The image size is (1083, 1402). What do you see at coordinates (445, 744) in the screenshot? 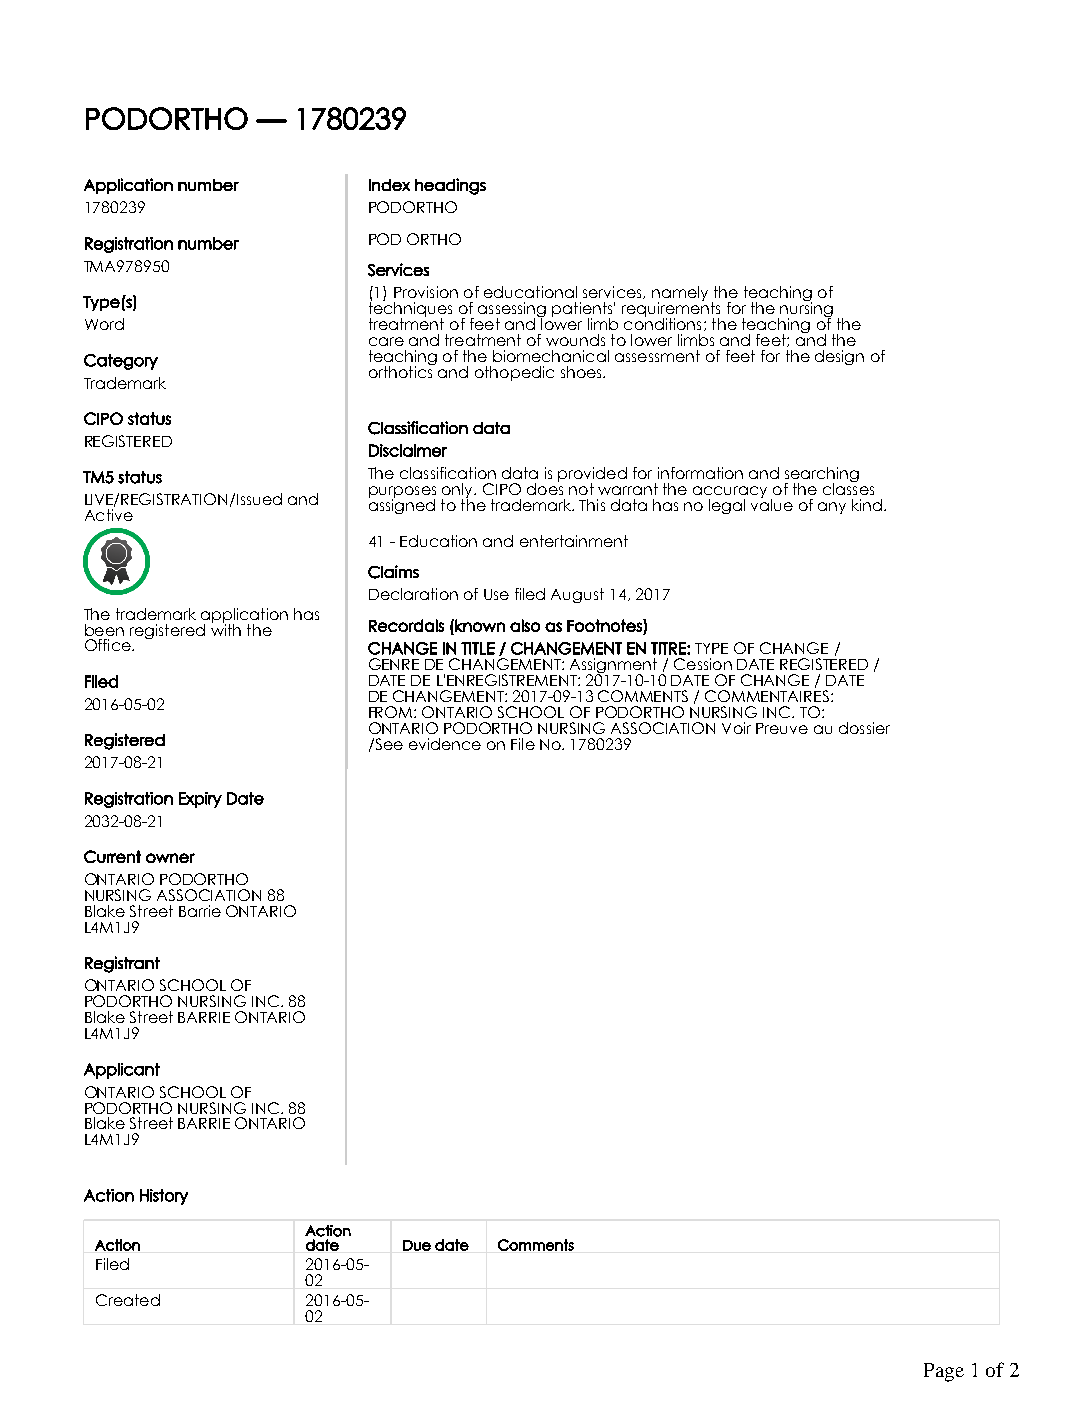
I see `evidence` at bounding box center [445, 744].
